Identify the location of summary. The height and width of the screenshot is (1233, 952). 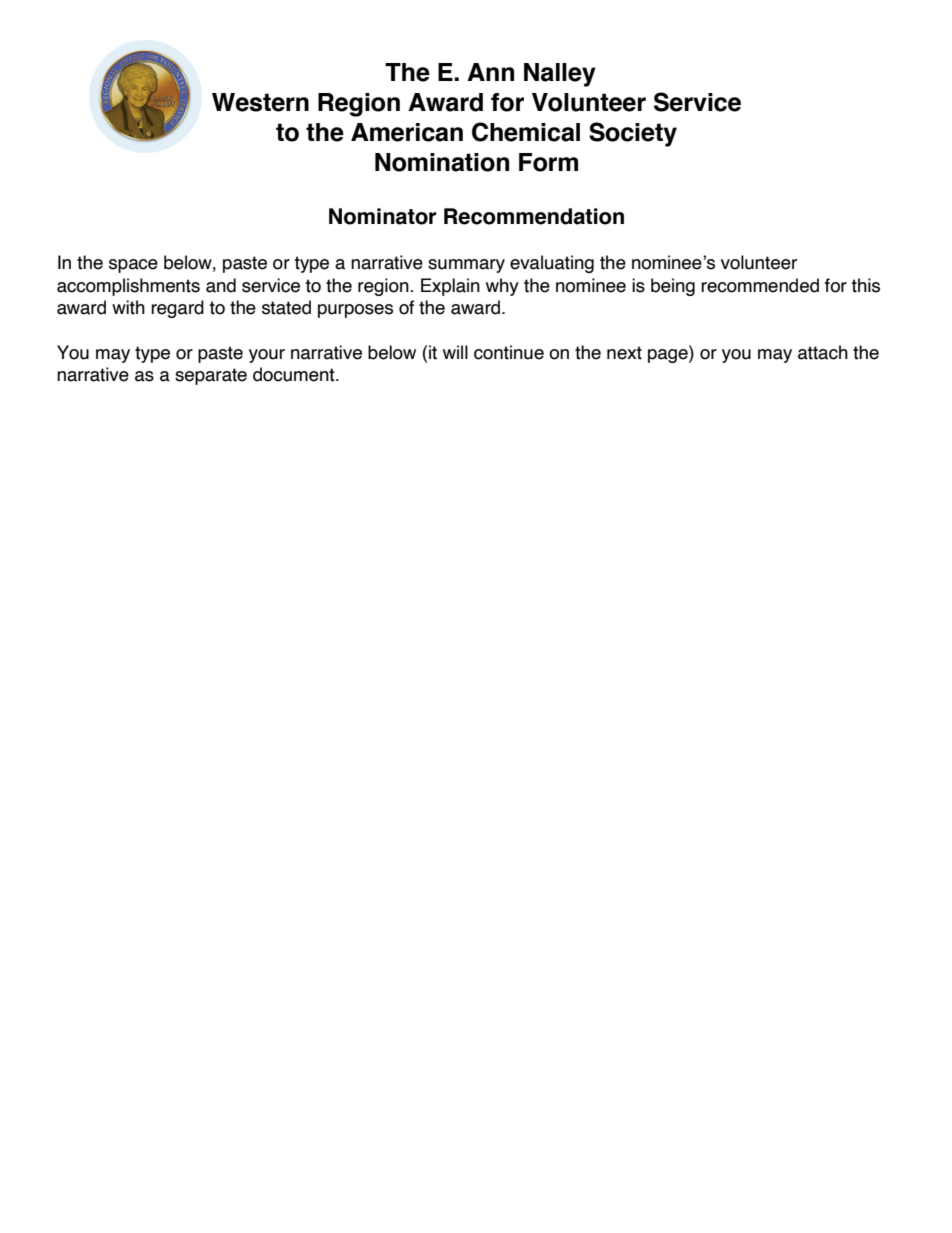
(466, 266).
